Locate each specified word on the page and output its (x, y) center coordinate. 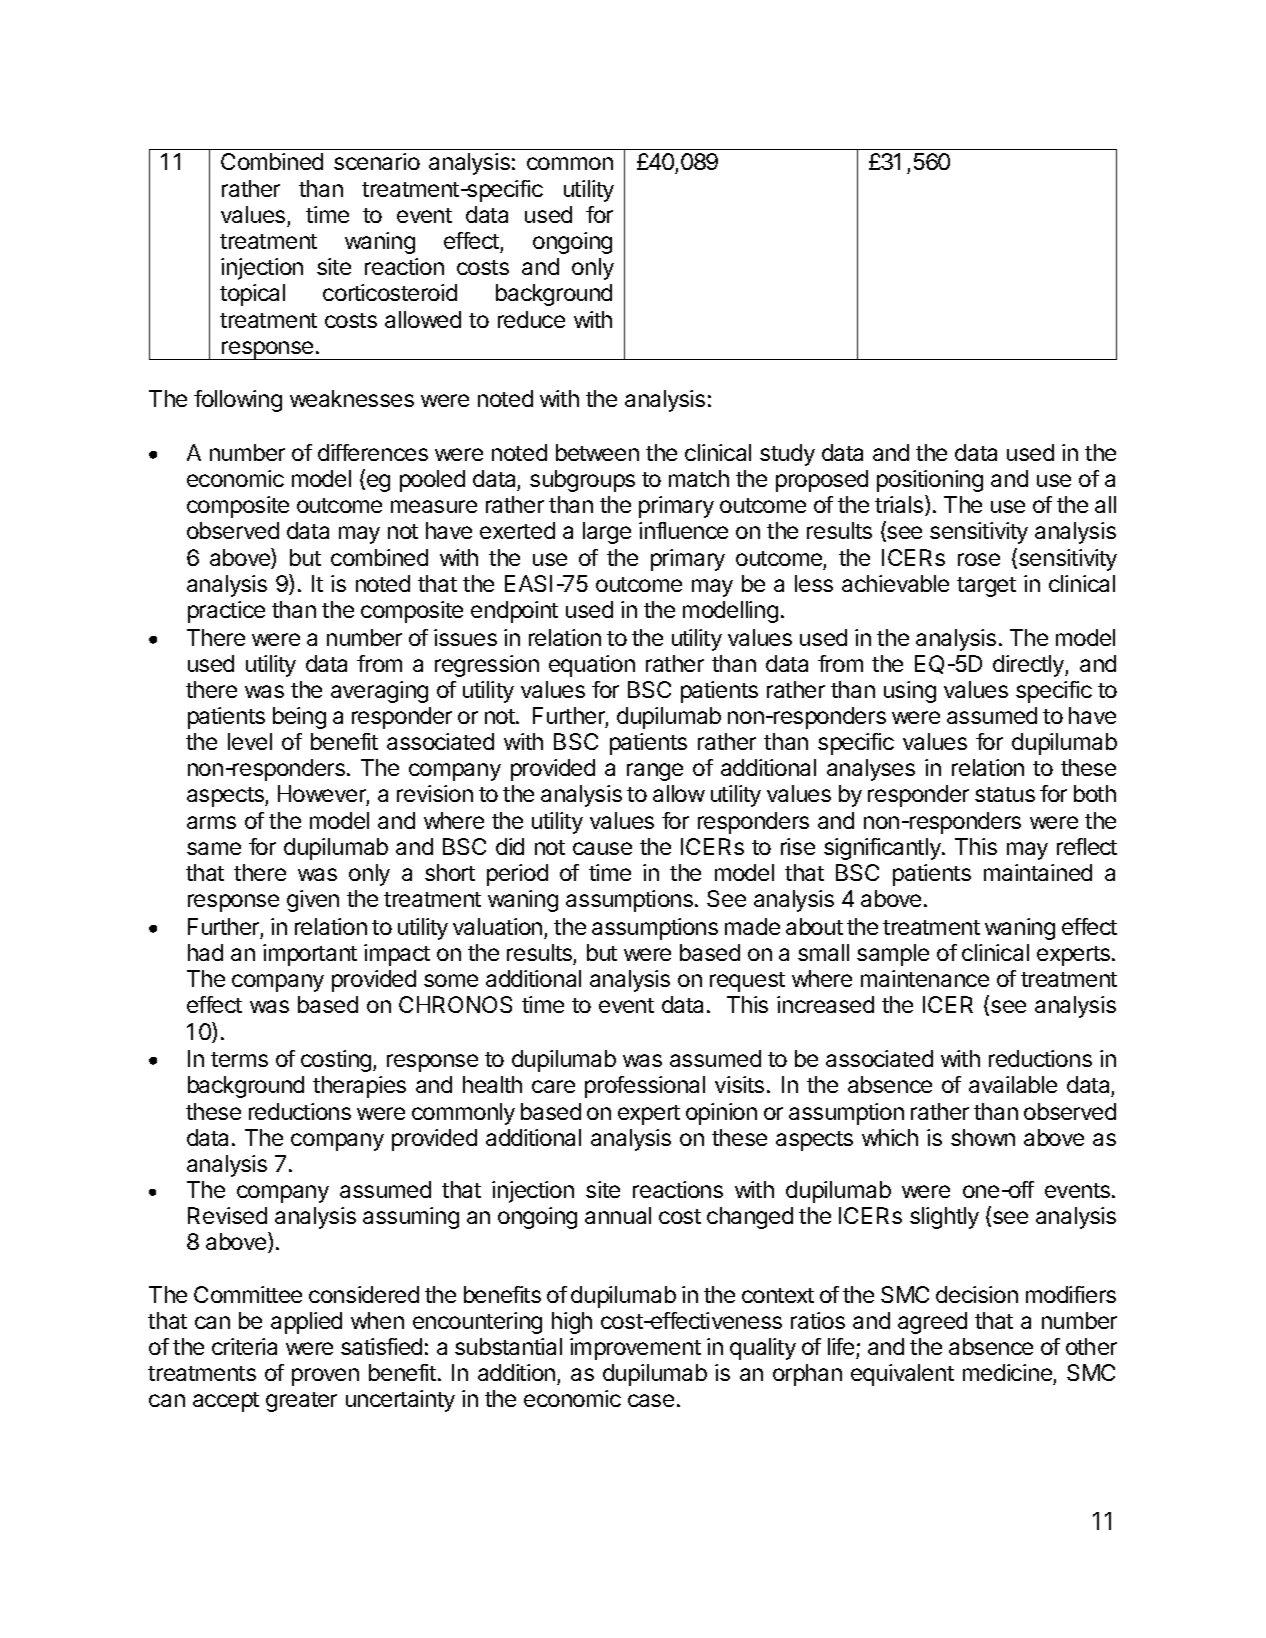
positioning (930, 481)
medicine (1008, 1374)
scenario (377, 161)
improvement (635, 1349)
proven (325, 1377)
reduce (531, 319)
